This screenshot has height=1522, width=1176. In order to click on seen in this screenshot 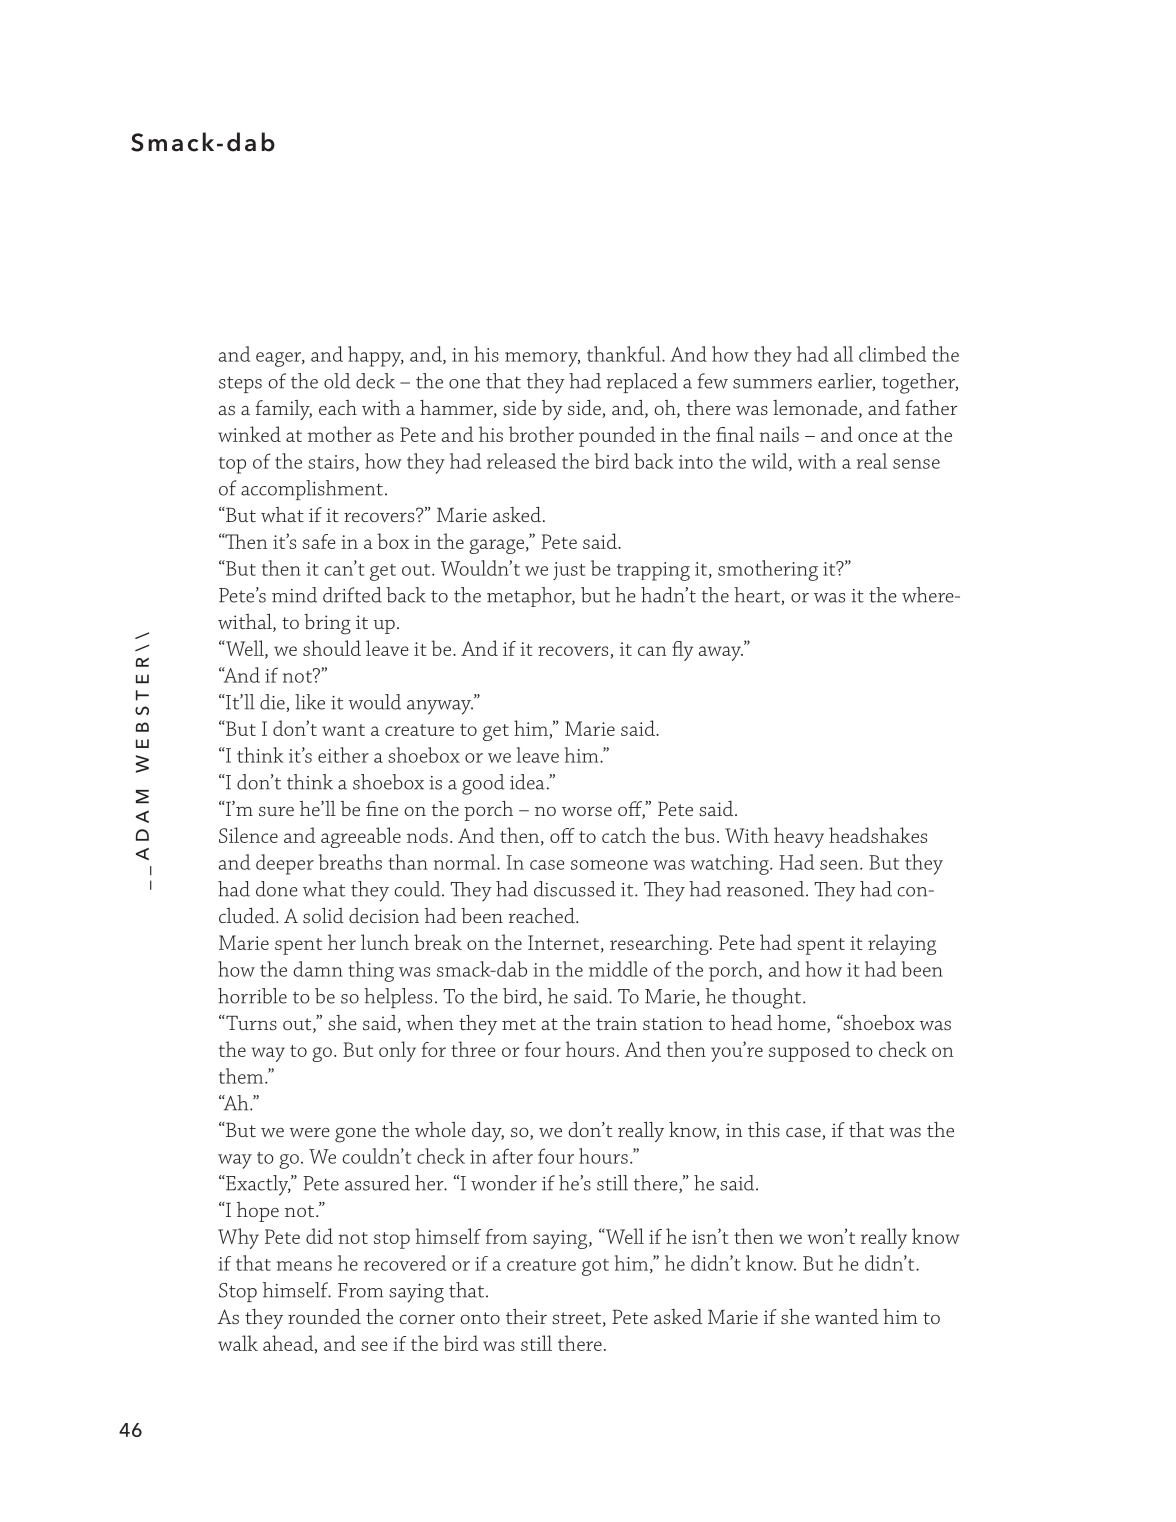, I will do `click(840, 865)`.
